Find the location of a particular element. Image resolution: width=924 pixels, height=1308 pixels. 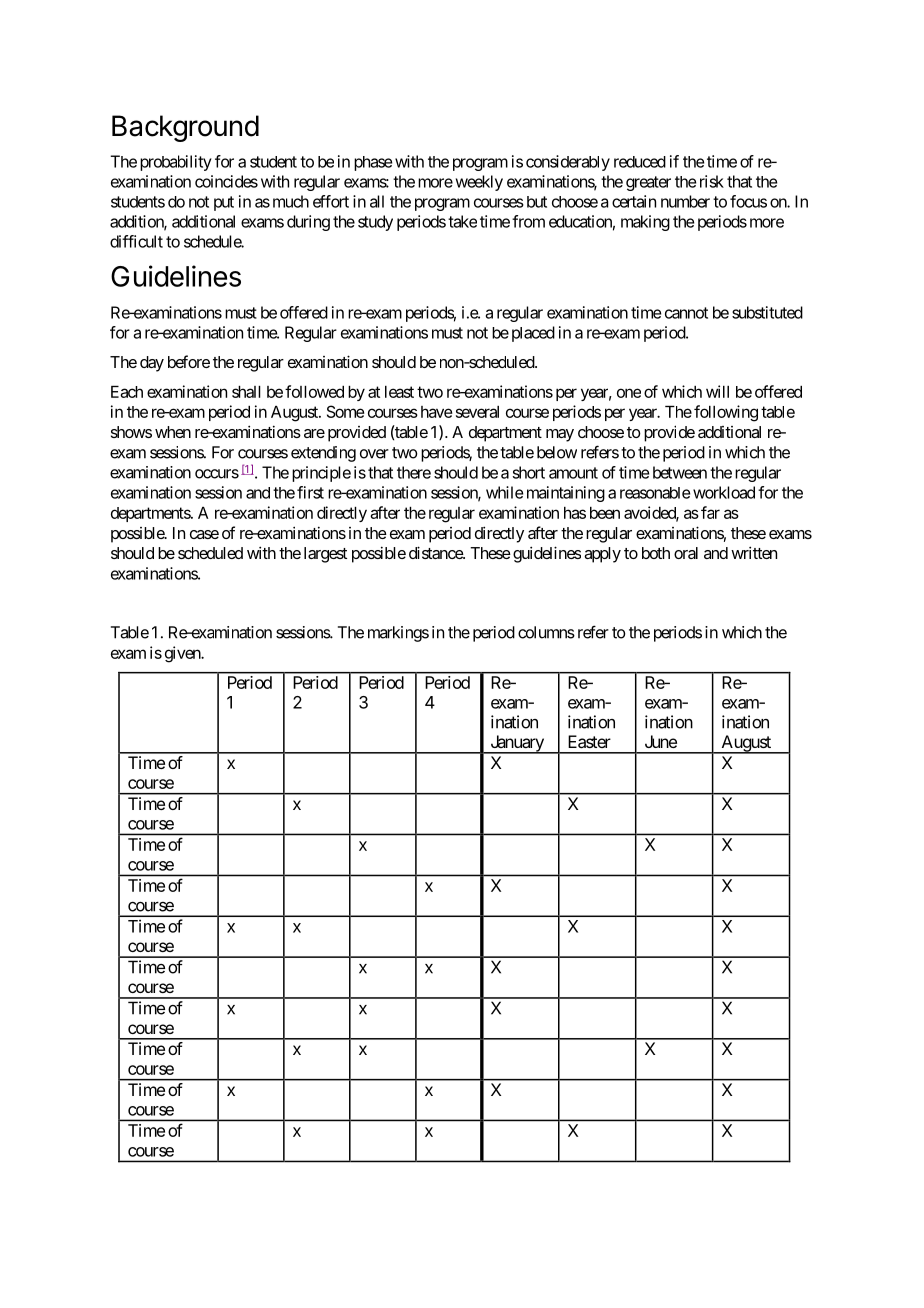

oral is located at coordinates (686, 553).
